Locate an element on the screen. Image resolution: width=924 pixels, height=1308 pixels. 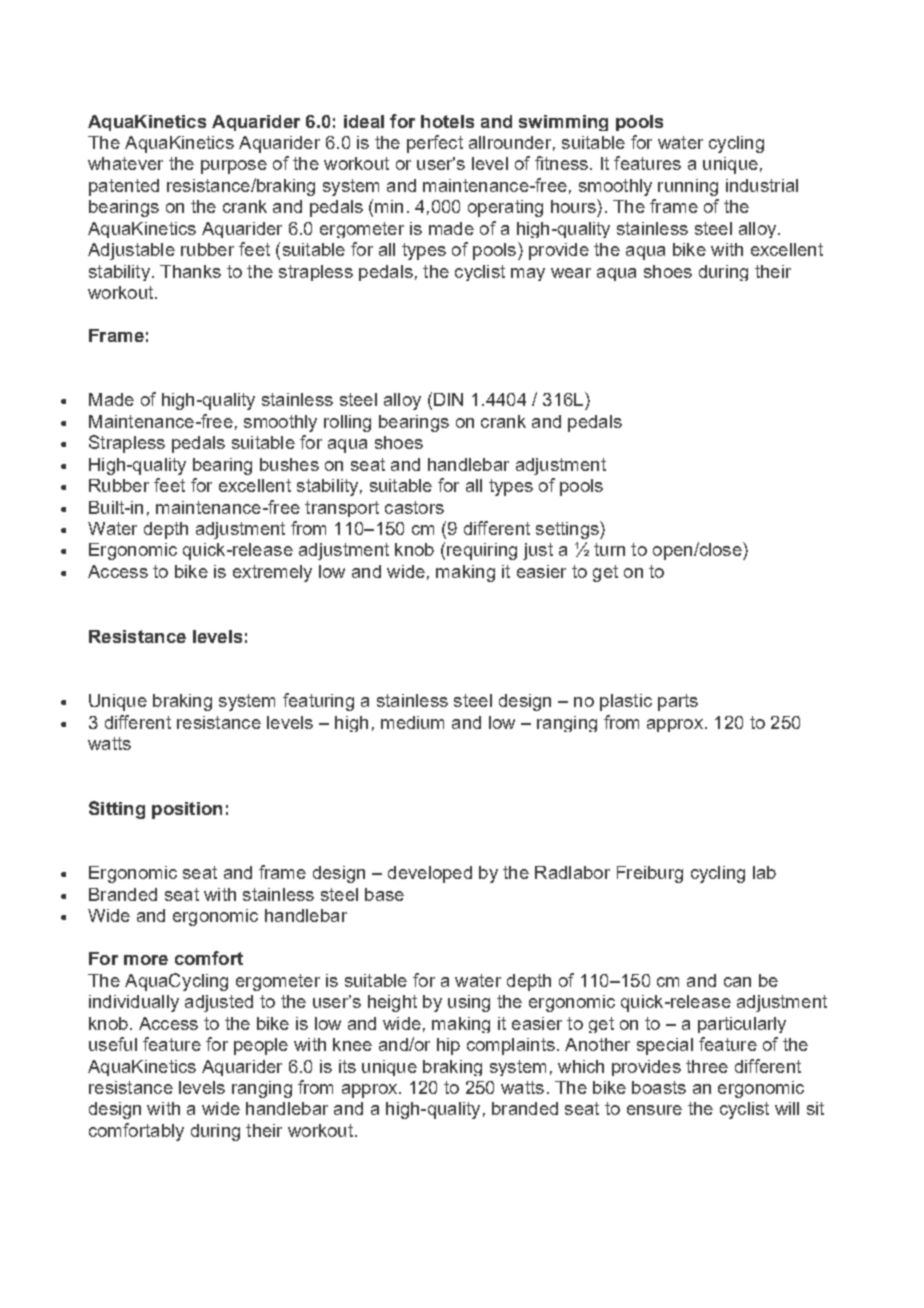
running is located at coordinates (688, 187).
